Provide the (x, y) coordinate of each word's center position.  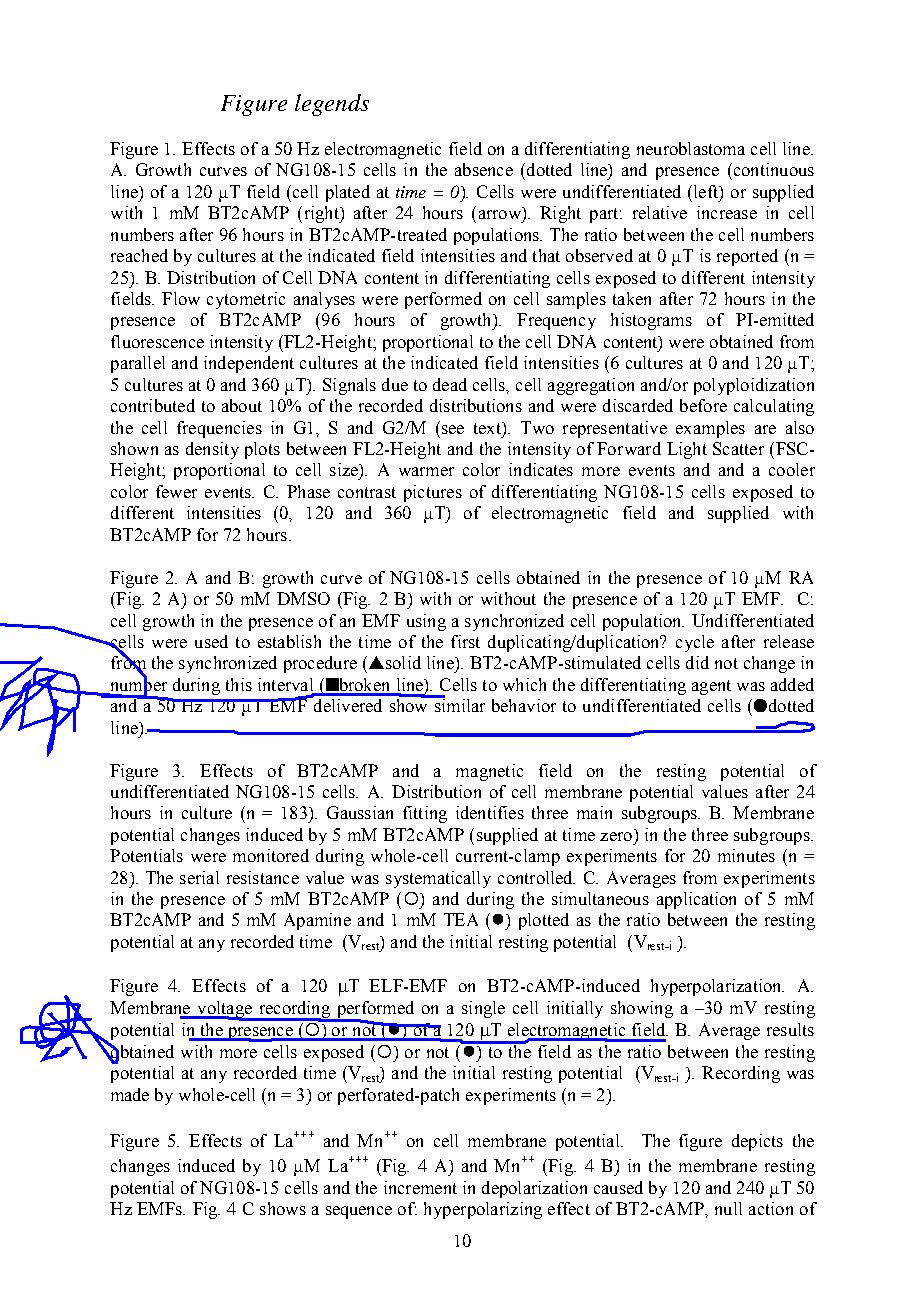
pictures (433, 493)
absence (484, 169)
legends (332, 105)
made (130, 1094)
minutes (746, 855)
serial (199, 877)
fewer (176, 491)
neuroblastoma (691, 148)
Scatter (738, 448)
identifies (490, 812)
